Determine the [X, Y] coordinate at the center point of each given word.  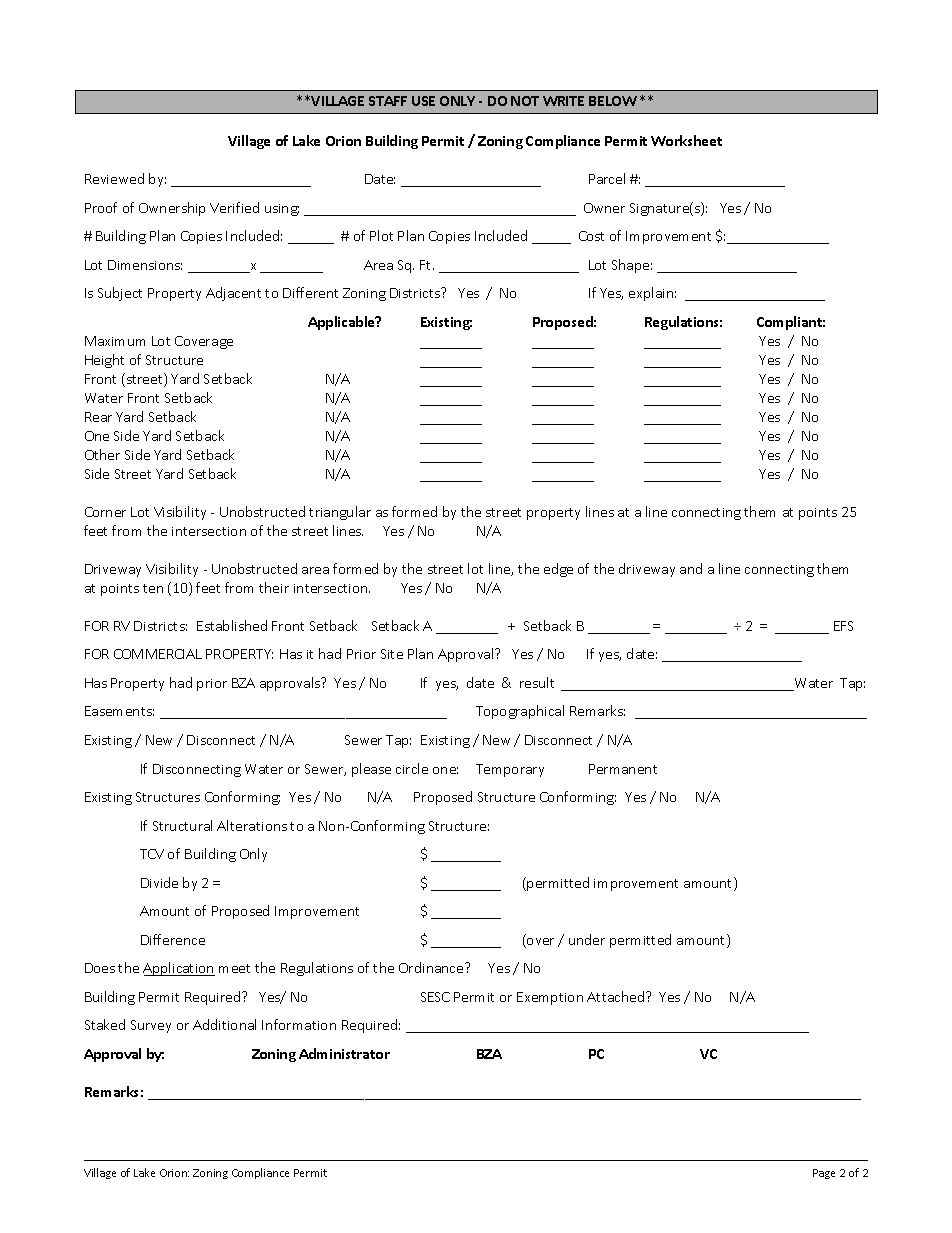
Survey [151, 1026]
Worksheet [686, 140]
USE [423, 101]
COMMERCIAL [158, 654]
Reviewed [114, 178]
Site [392, 654]
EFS [843, 626]
